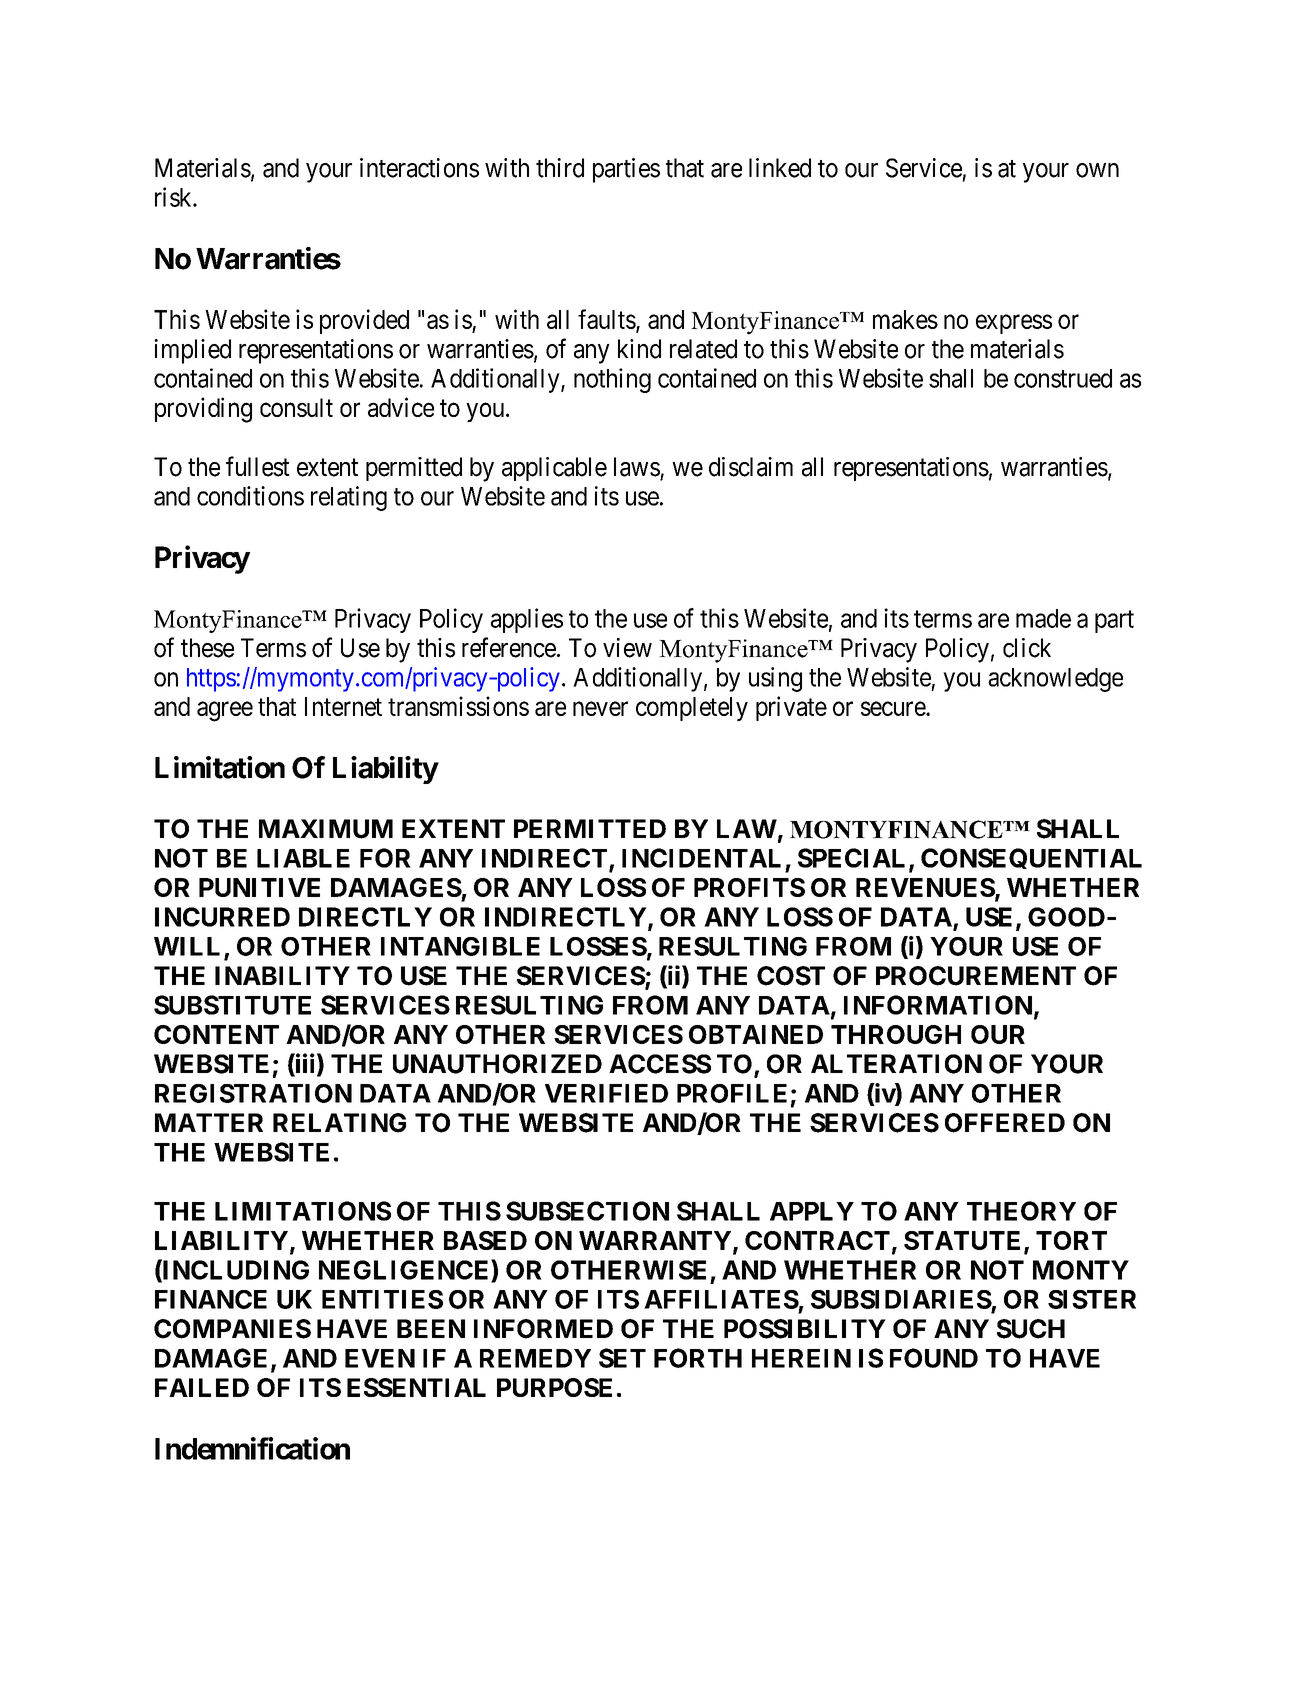  What do you see at coordinates (282, 975) in the screenshot?
I see `INABILITY` at bounding box center [282, 975].
